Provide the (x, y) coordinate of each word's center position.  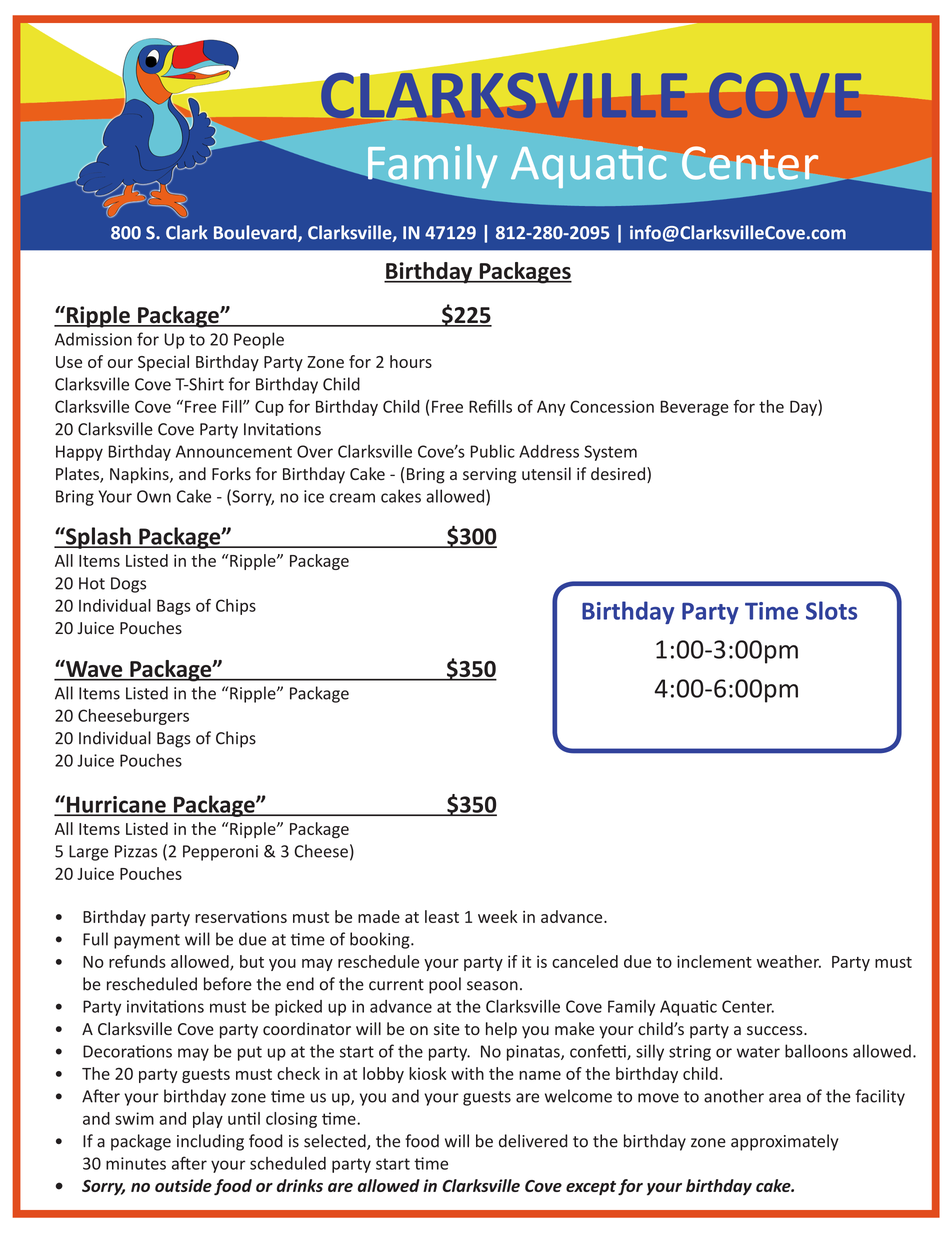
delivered (533, 1141)
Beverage (694, 408)
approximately (784, 1142)
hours (411, 361)
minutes (136, 1163)
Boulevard (256, 233)
